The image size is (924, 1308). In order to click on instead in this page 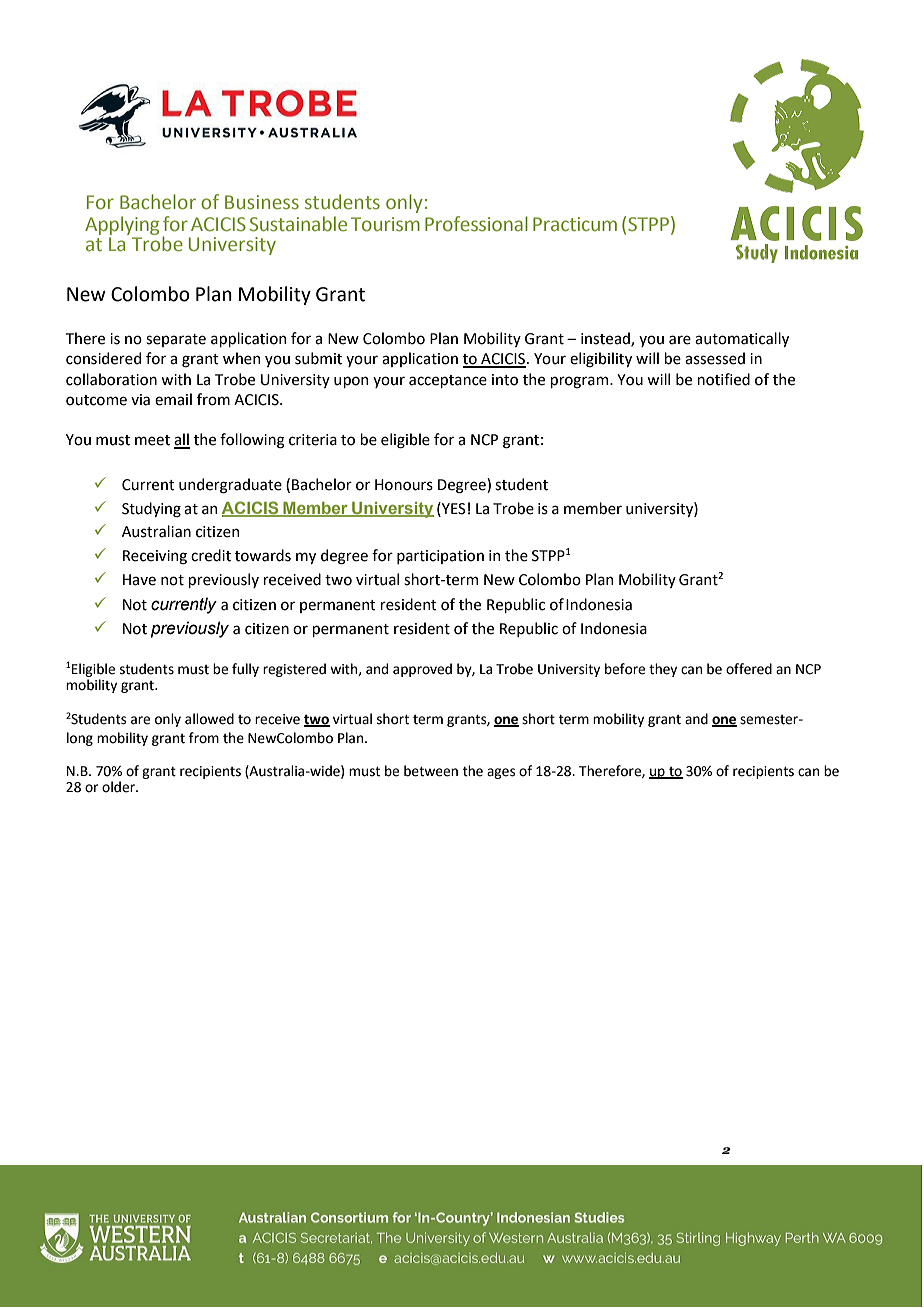, I will do `click(606, 339)`.
